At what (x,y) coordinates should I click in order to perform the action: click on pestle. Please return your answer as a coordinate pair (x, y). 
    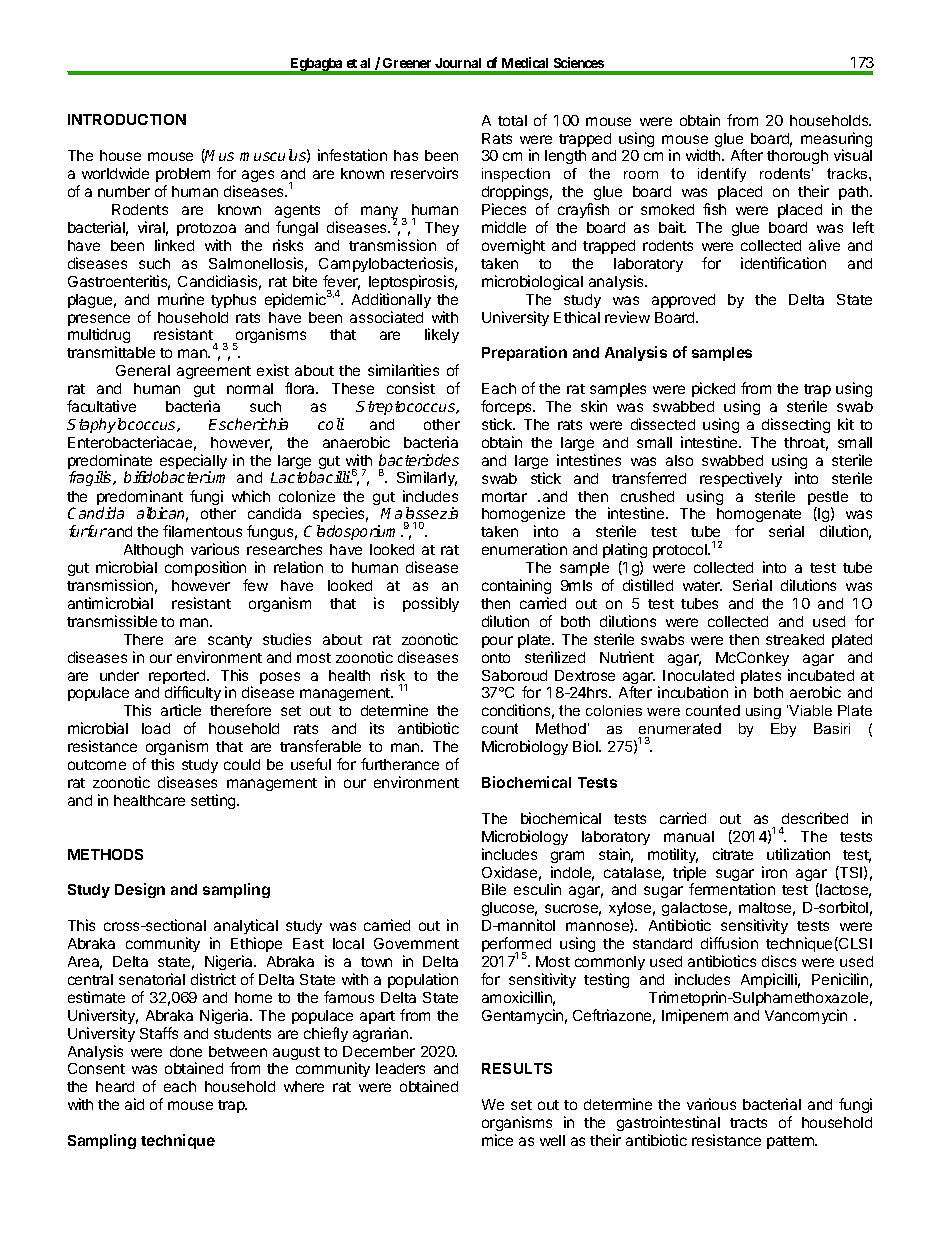
    Looking at the image, I should click on (828, 499).
